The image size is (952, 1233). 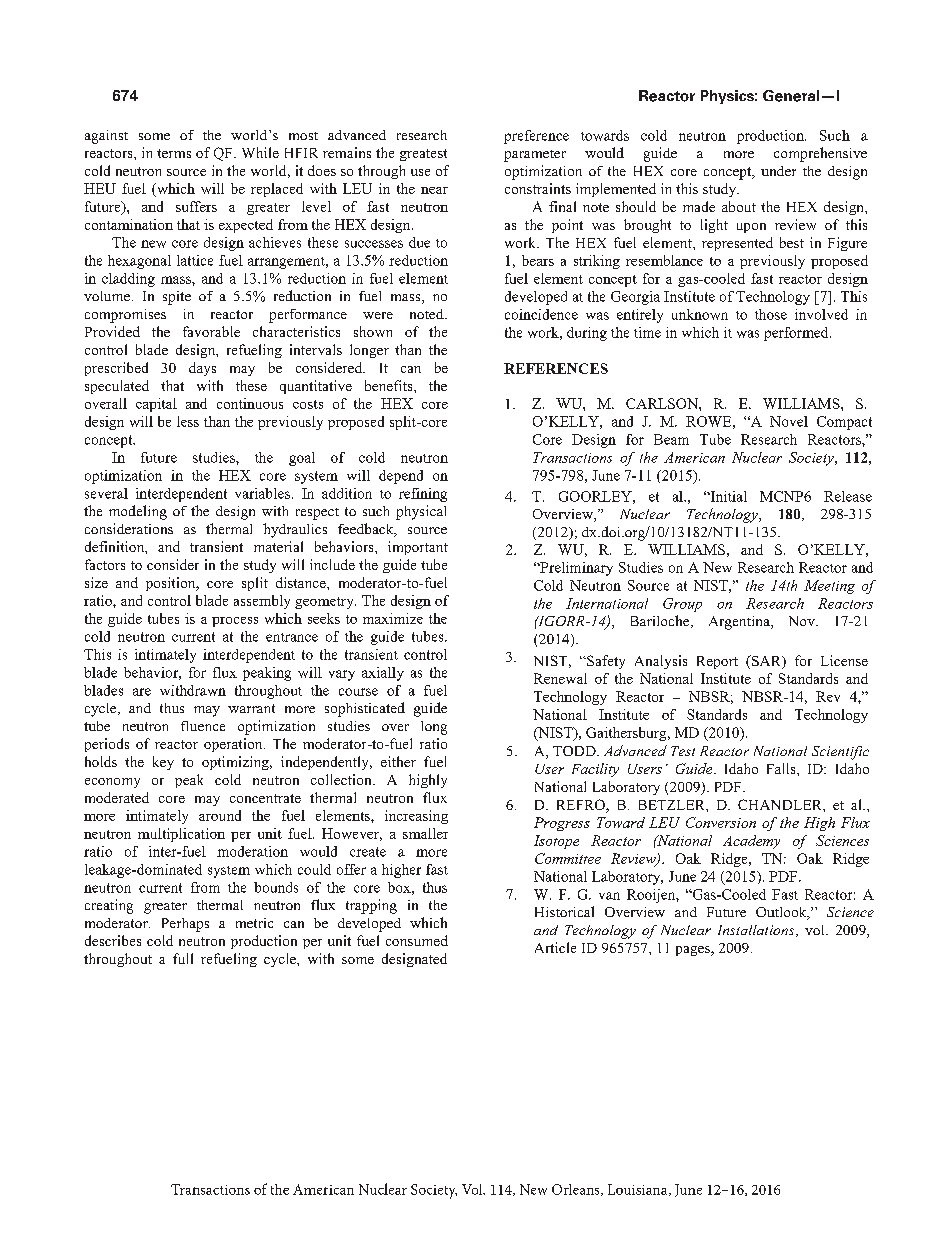 What do you see at coordinates (185, 925) in the screenshot?
I see `Perhaps` at bounding box center [185, 925].
